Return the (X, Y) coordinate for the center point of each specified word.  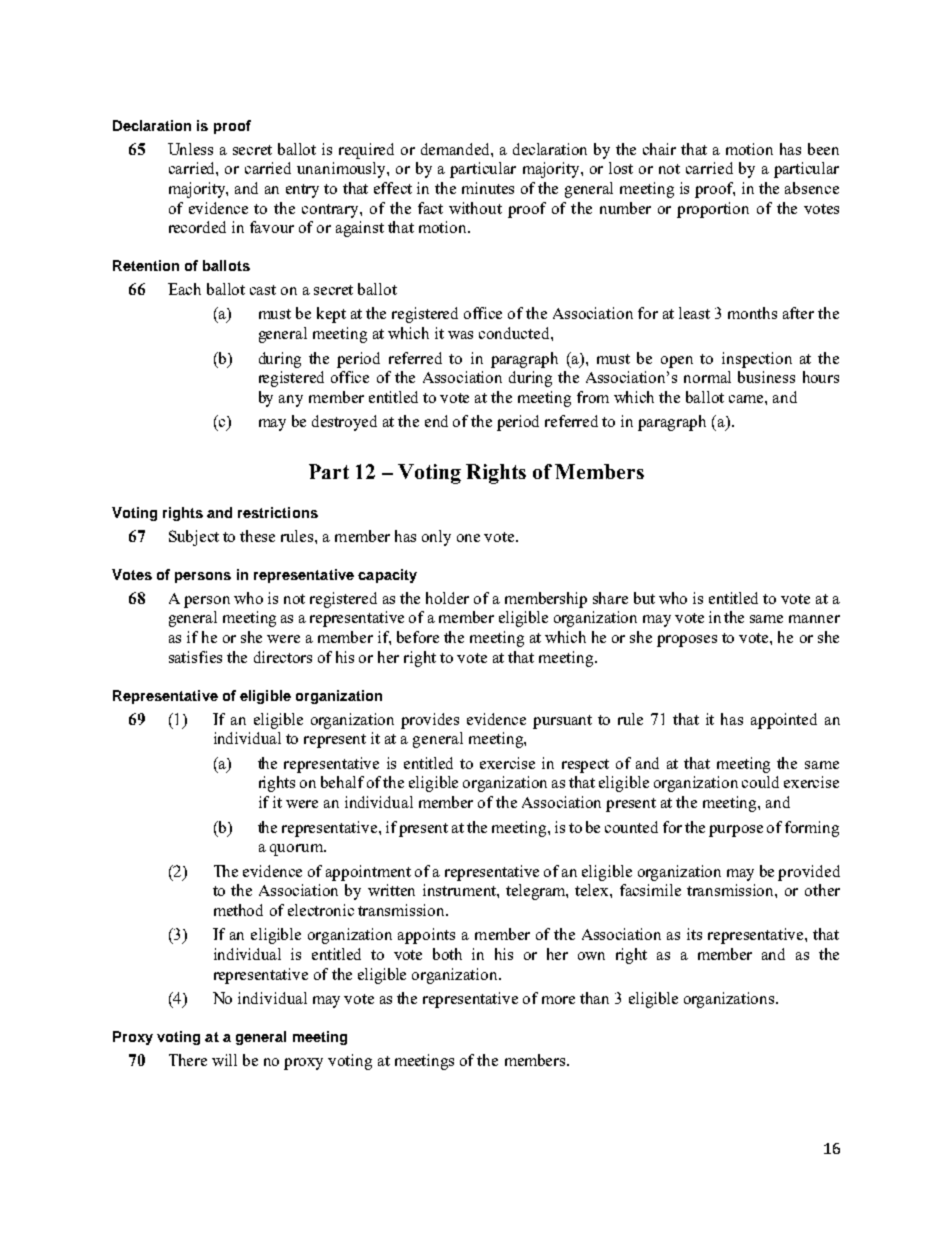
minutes (488, 188)
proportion (713, 210)
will (224, 1060)
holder (447, 598)
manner (814, 619)
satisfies (195, 657)
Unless (190, 149)
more (558, 1000)
